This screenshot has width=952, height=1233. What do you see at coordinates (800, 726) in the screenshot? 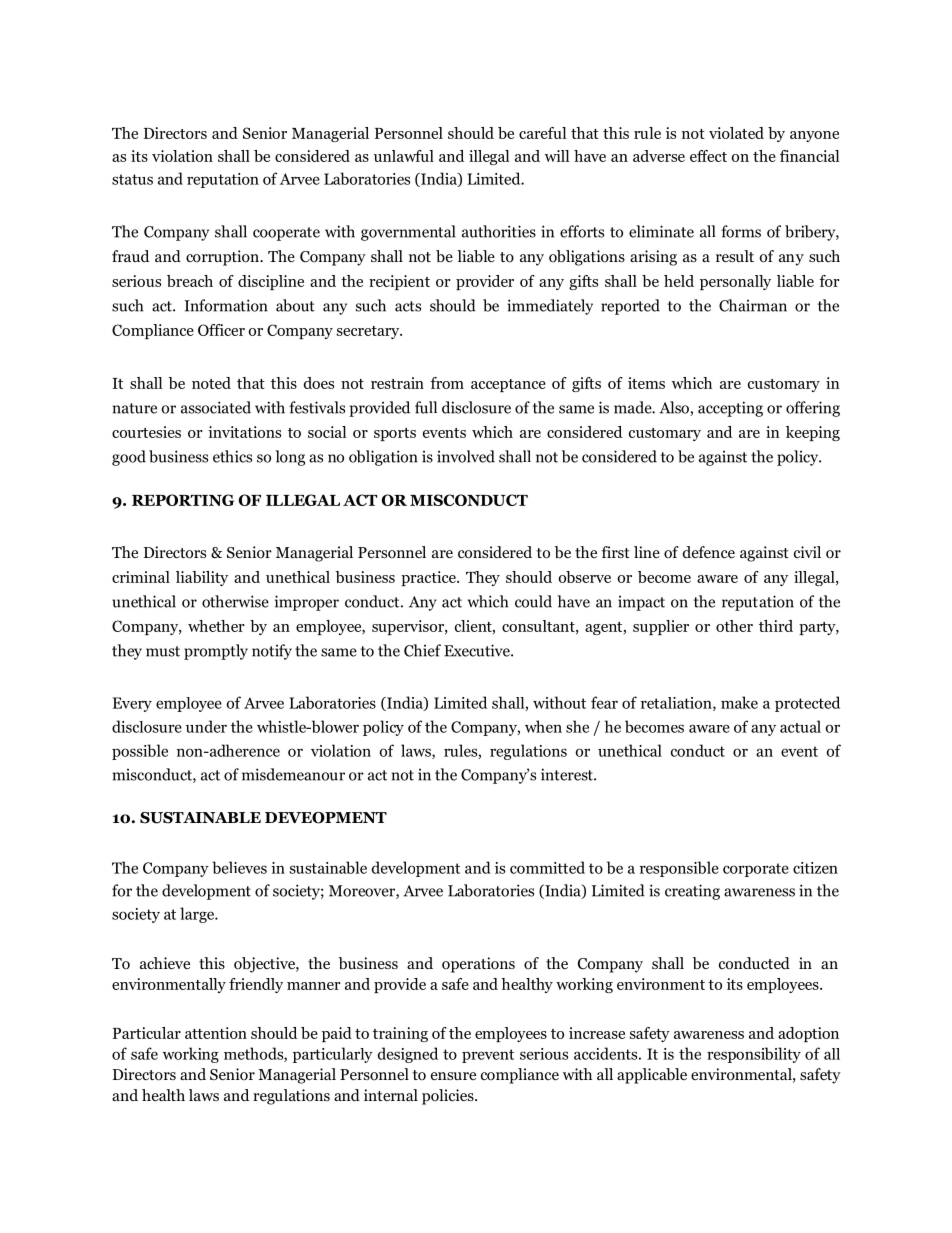
I see `actual` at bounding box center [800, 726].
